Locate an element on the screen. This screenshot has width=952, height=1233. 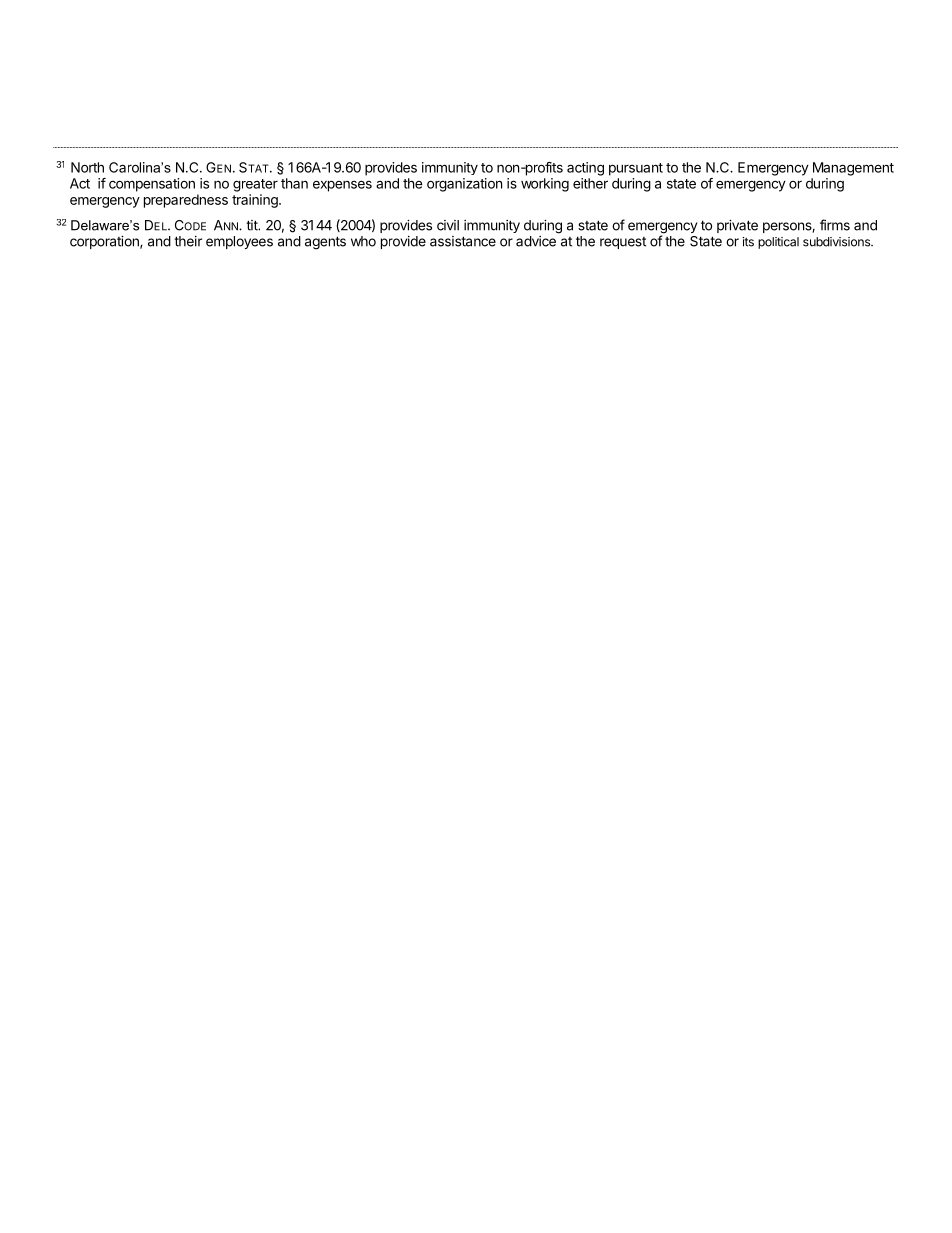
training is located at coordinates (256, 201).
